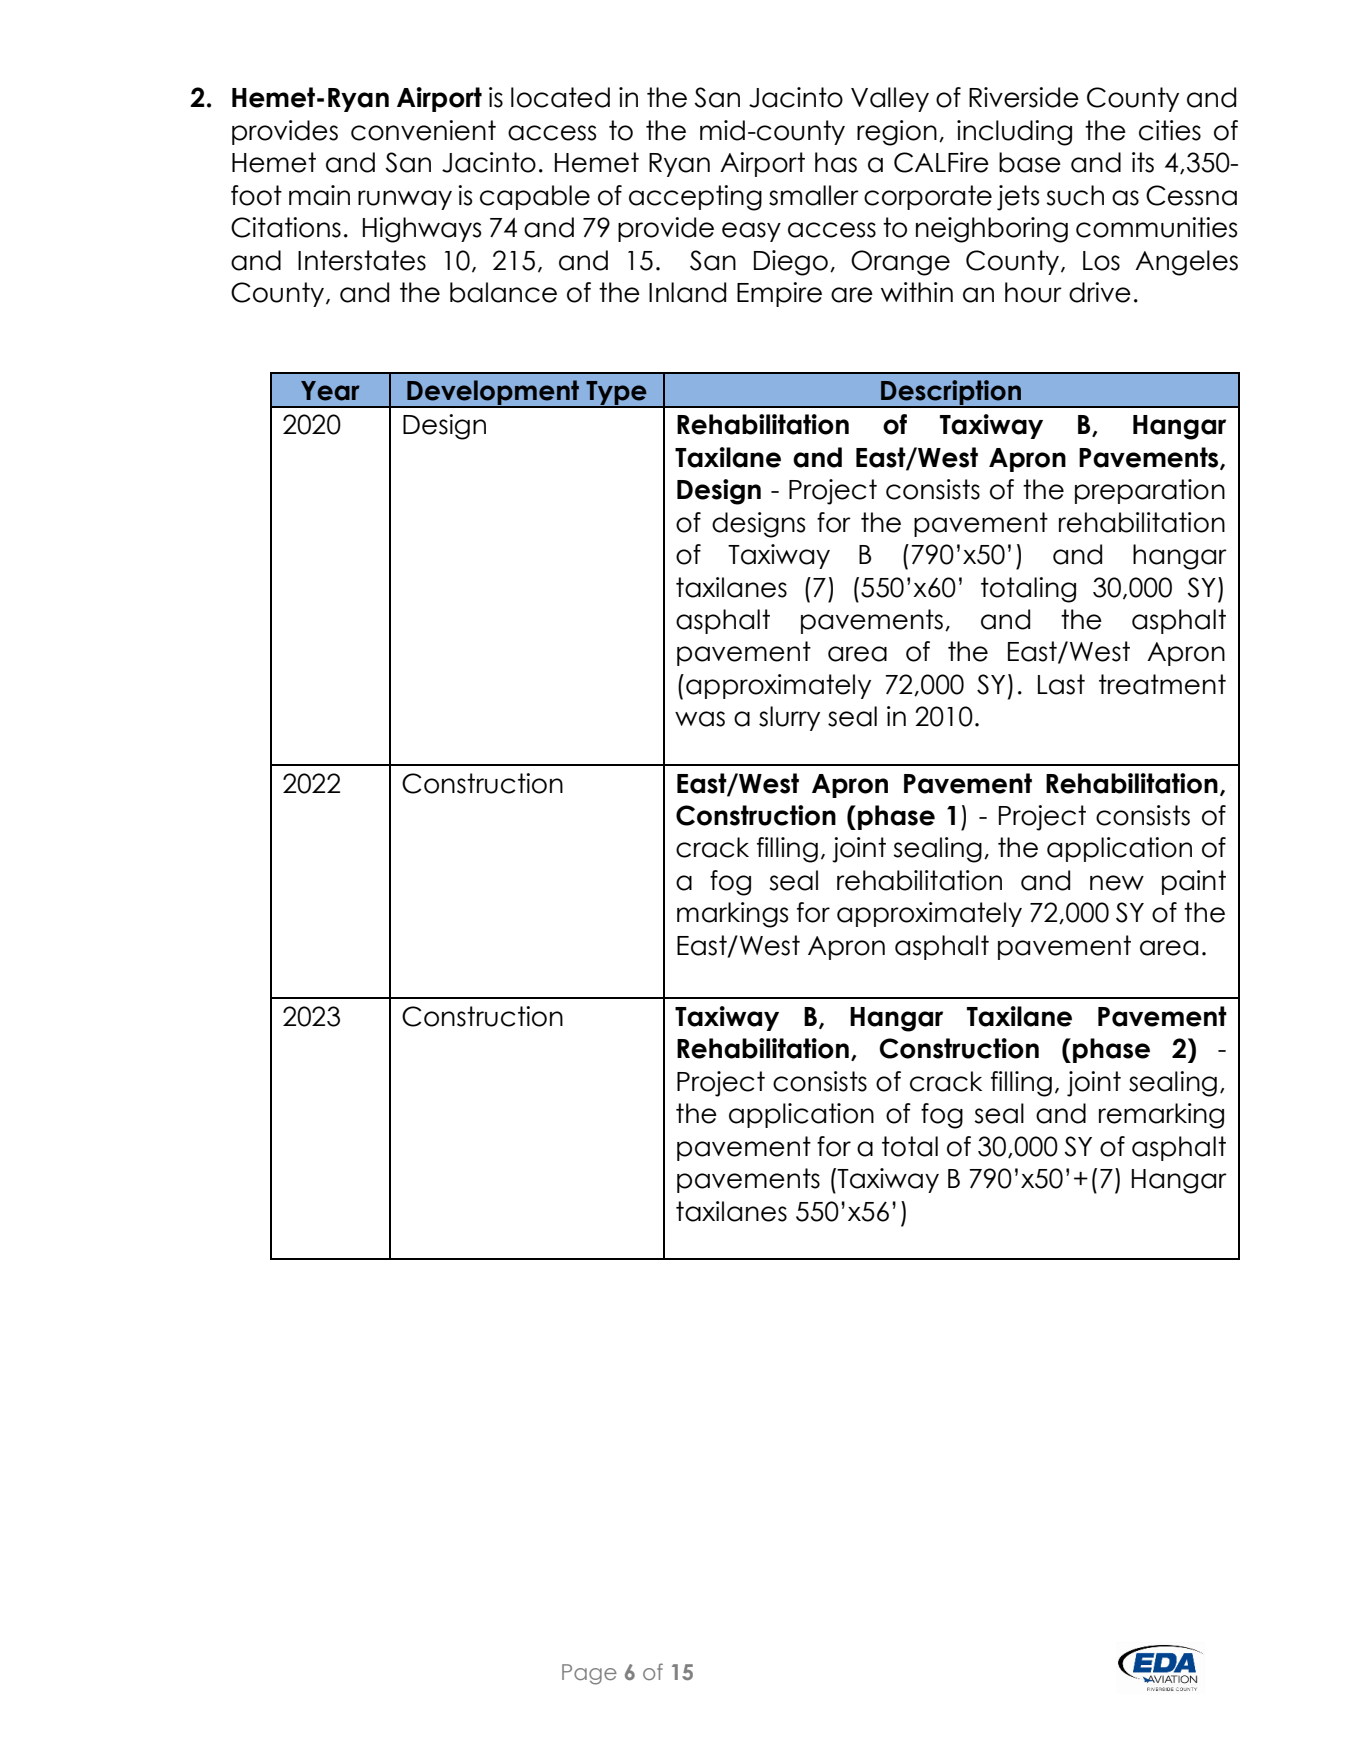 Image resolution: width=1350 pixels, height=1748 pixels. I want to click on Last, so click(1061, 684).
